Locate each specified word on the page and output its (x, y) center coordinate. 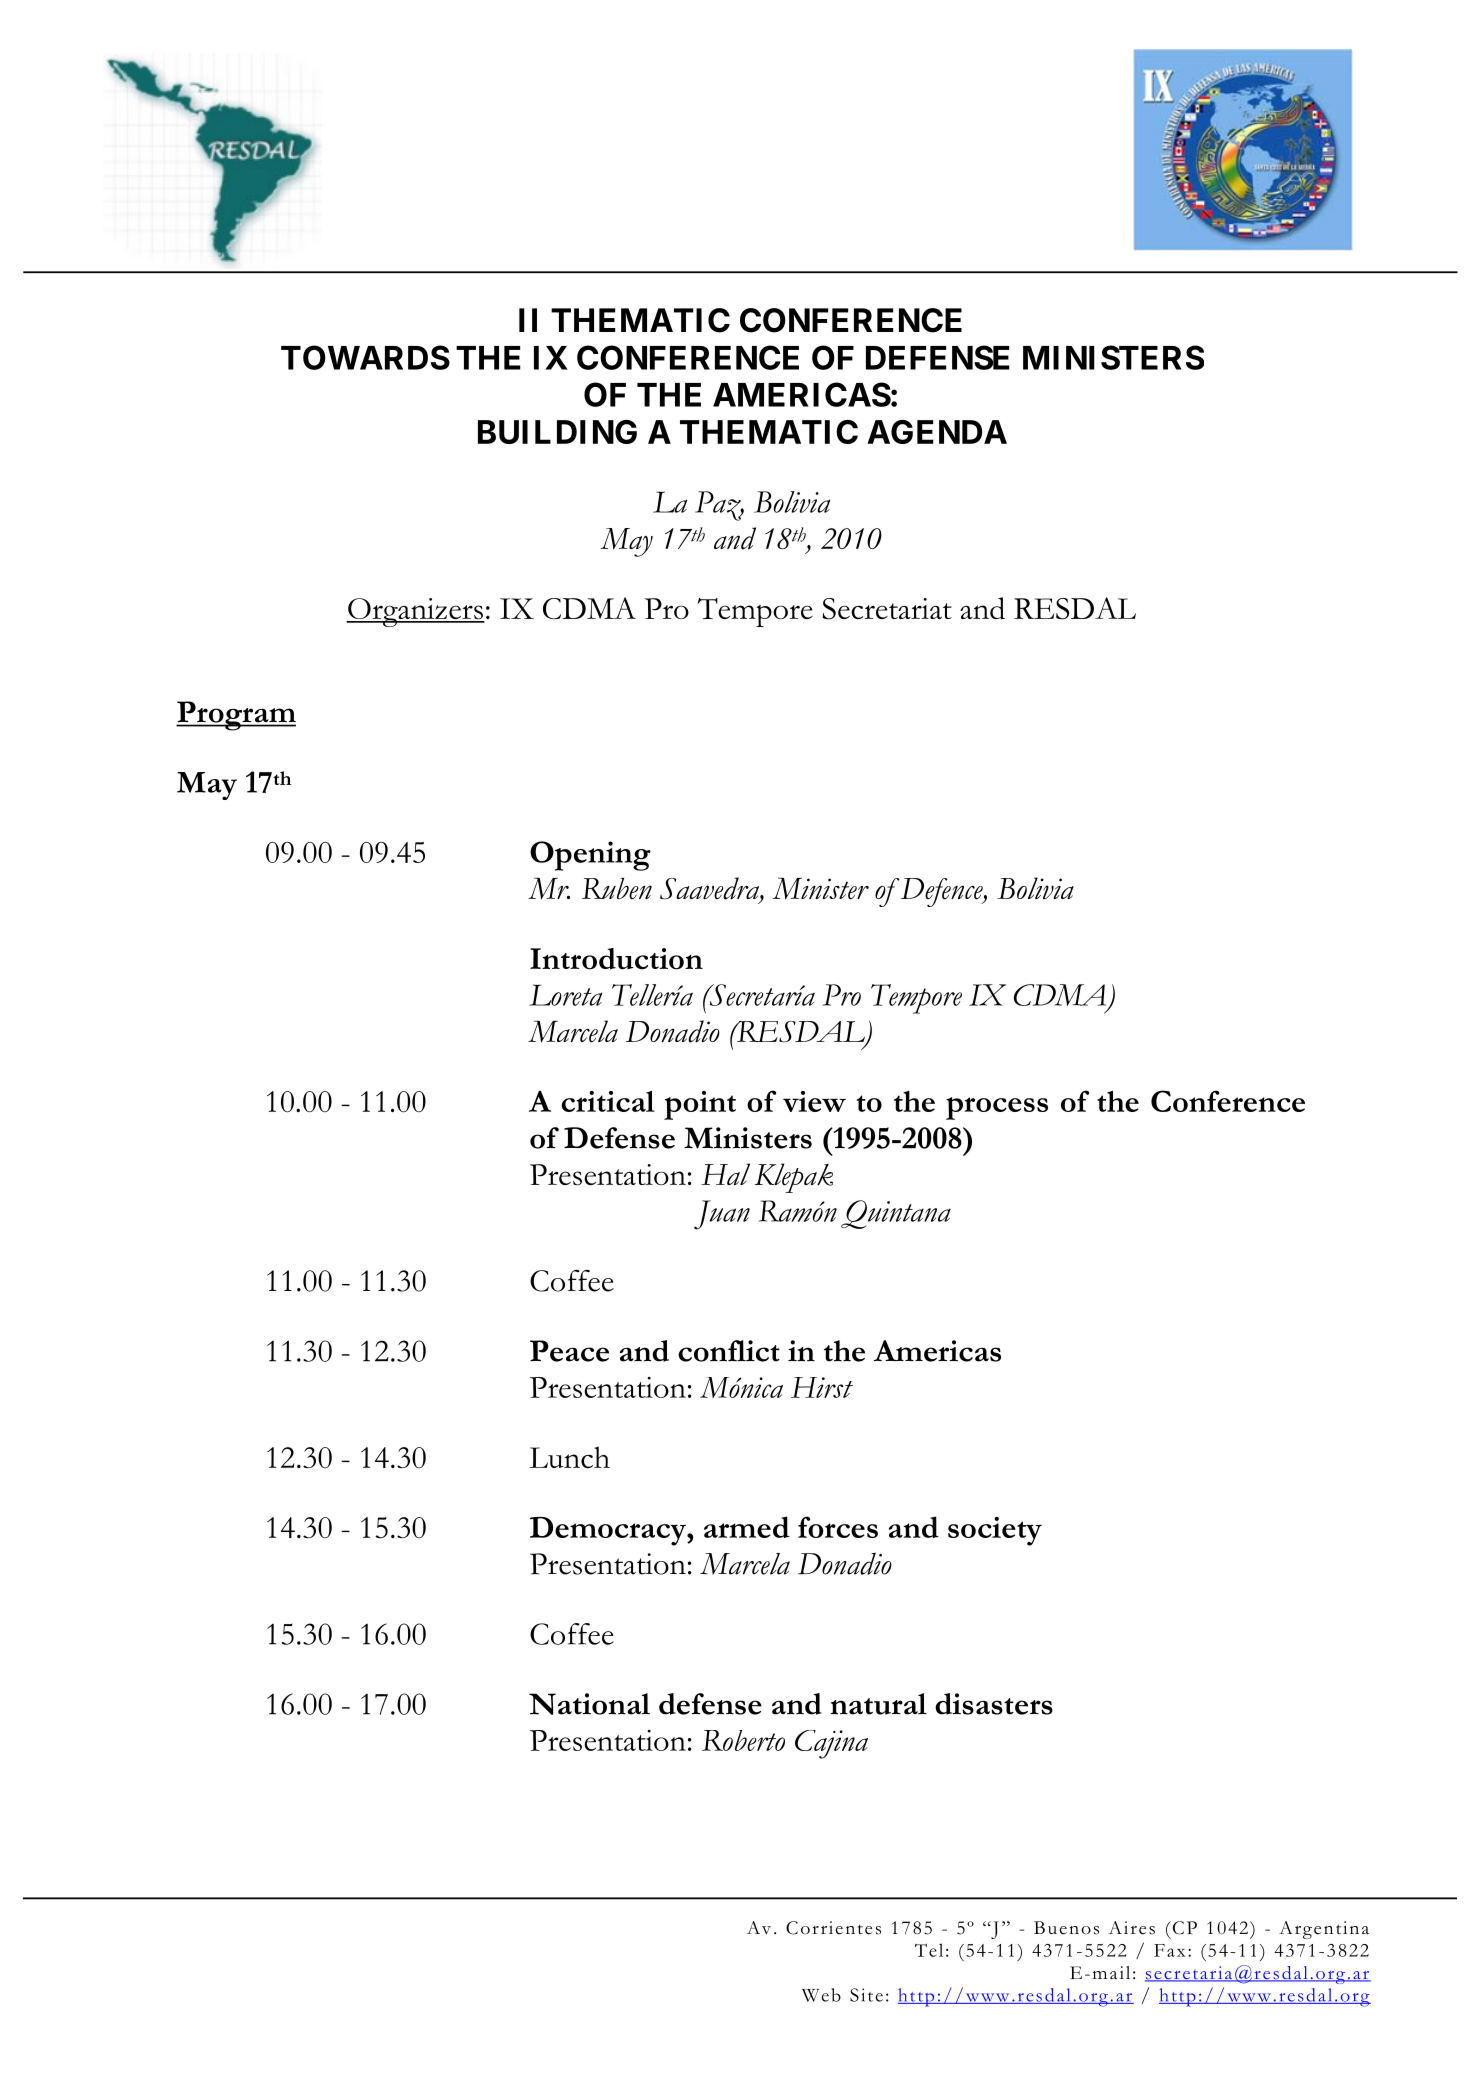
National (589, 1704)
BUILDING (557, 432)
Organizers (415, 612)
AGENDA (937, 432)
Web (821, 1995)
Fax (1169, 1950)
